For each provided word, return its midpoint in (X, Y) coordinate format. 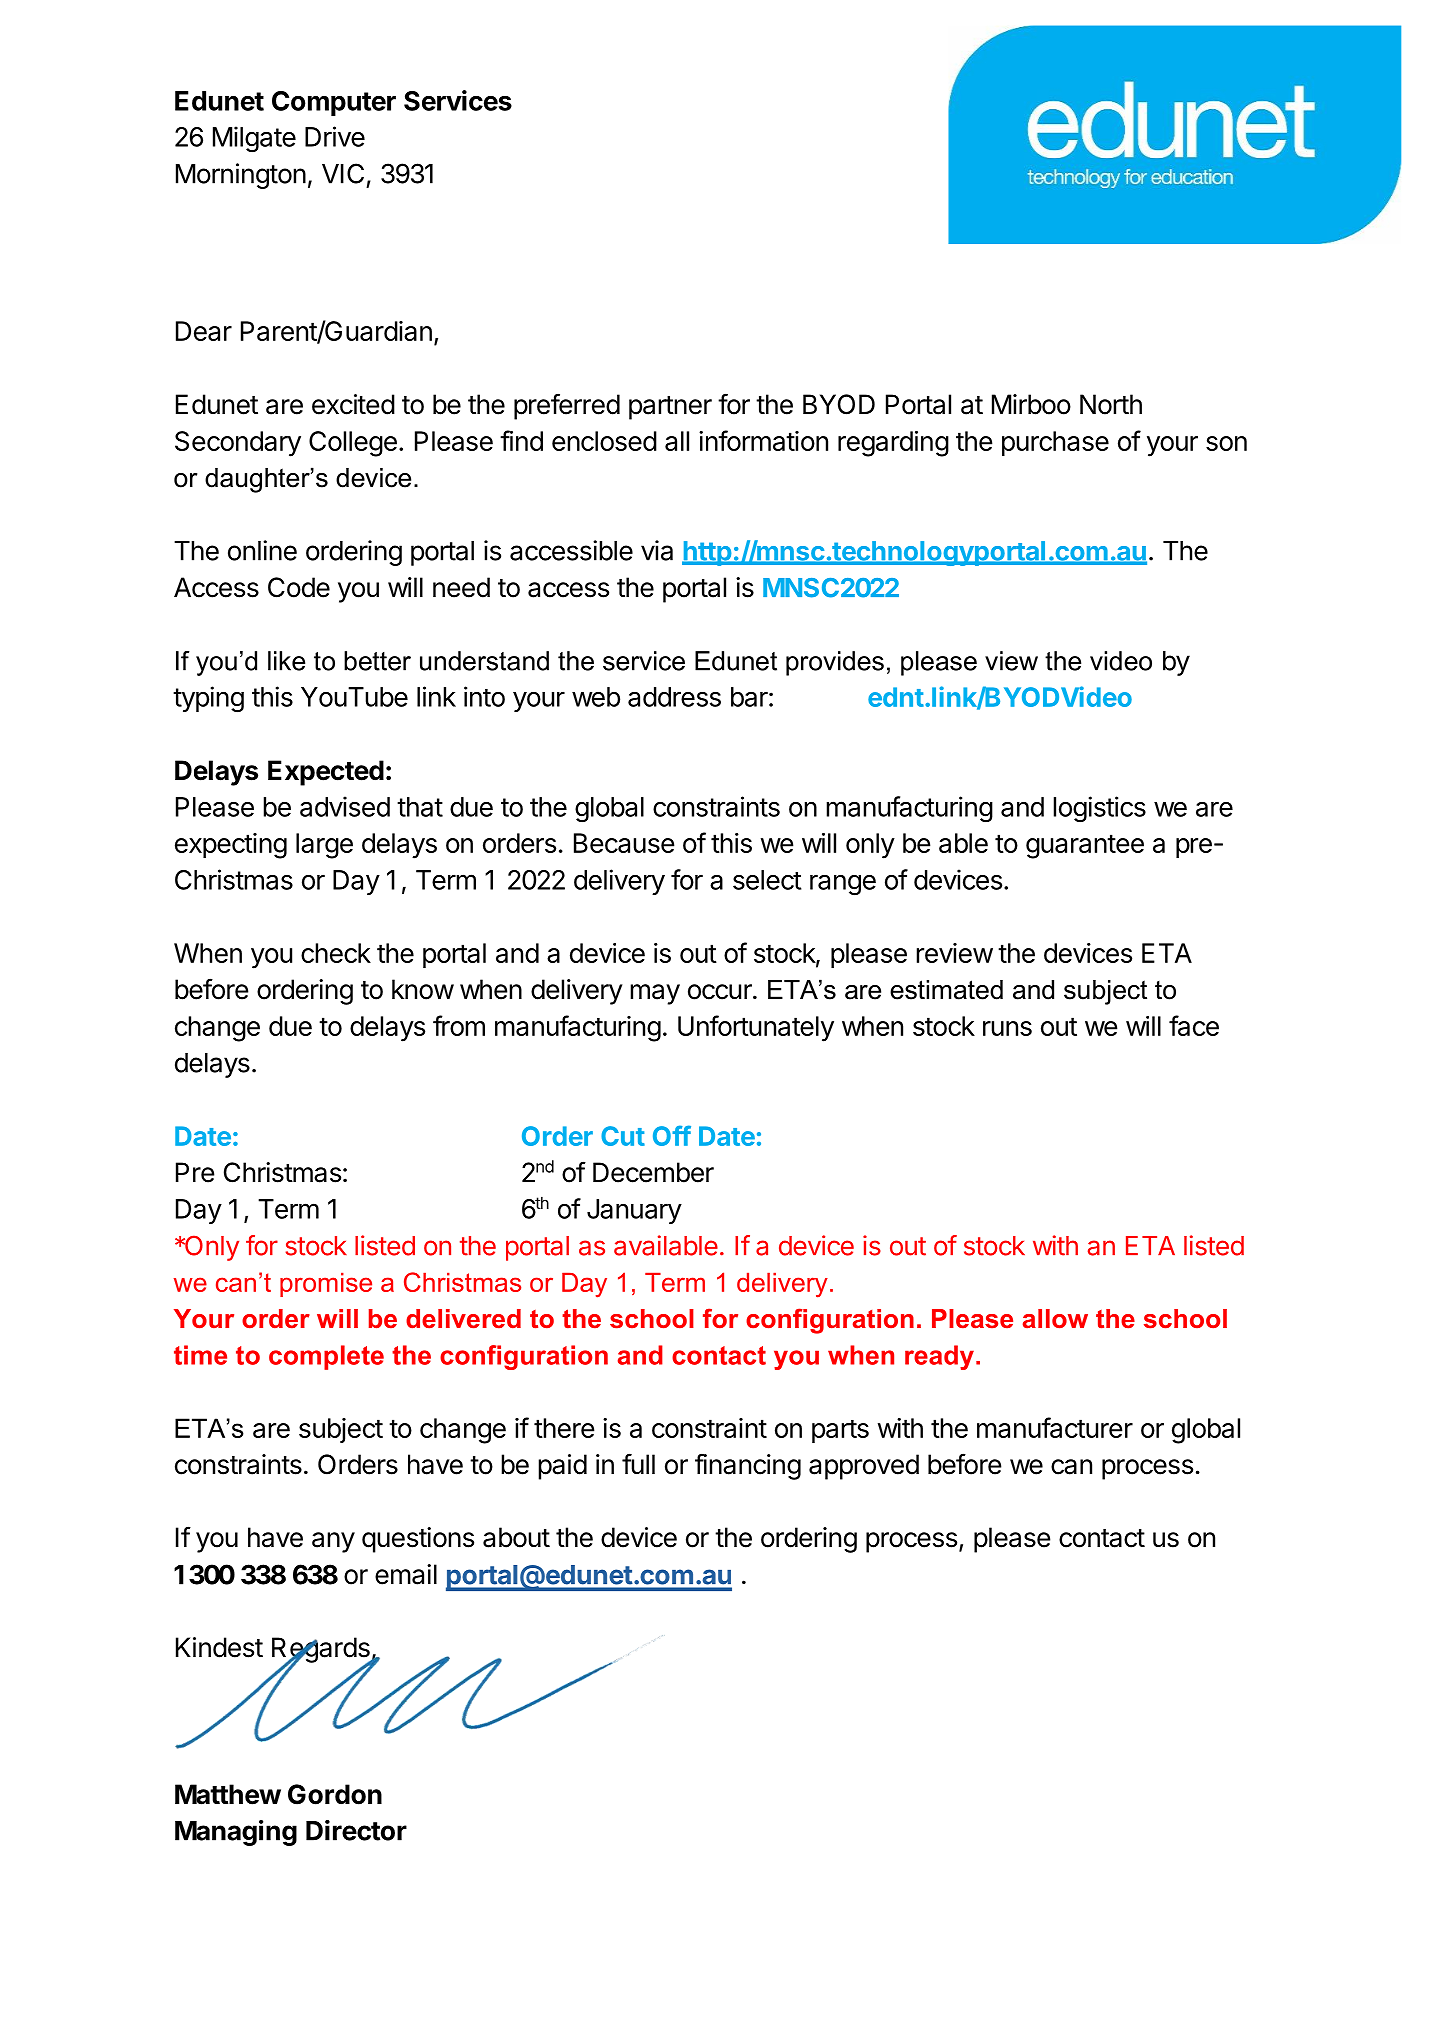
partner (670, 408)
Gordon (335, 1794)
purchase (1055, 443)
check (336, 953)
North (1111, 404)
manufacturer (1055, 1427)
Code (299, 587)
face (1194, 1025)
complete (326, 1357)
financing (748, 1466)
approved (864, 1467)
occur (721, 992)
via (657, 550)
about (516, 1537)
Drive (335, 136)
